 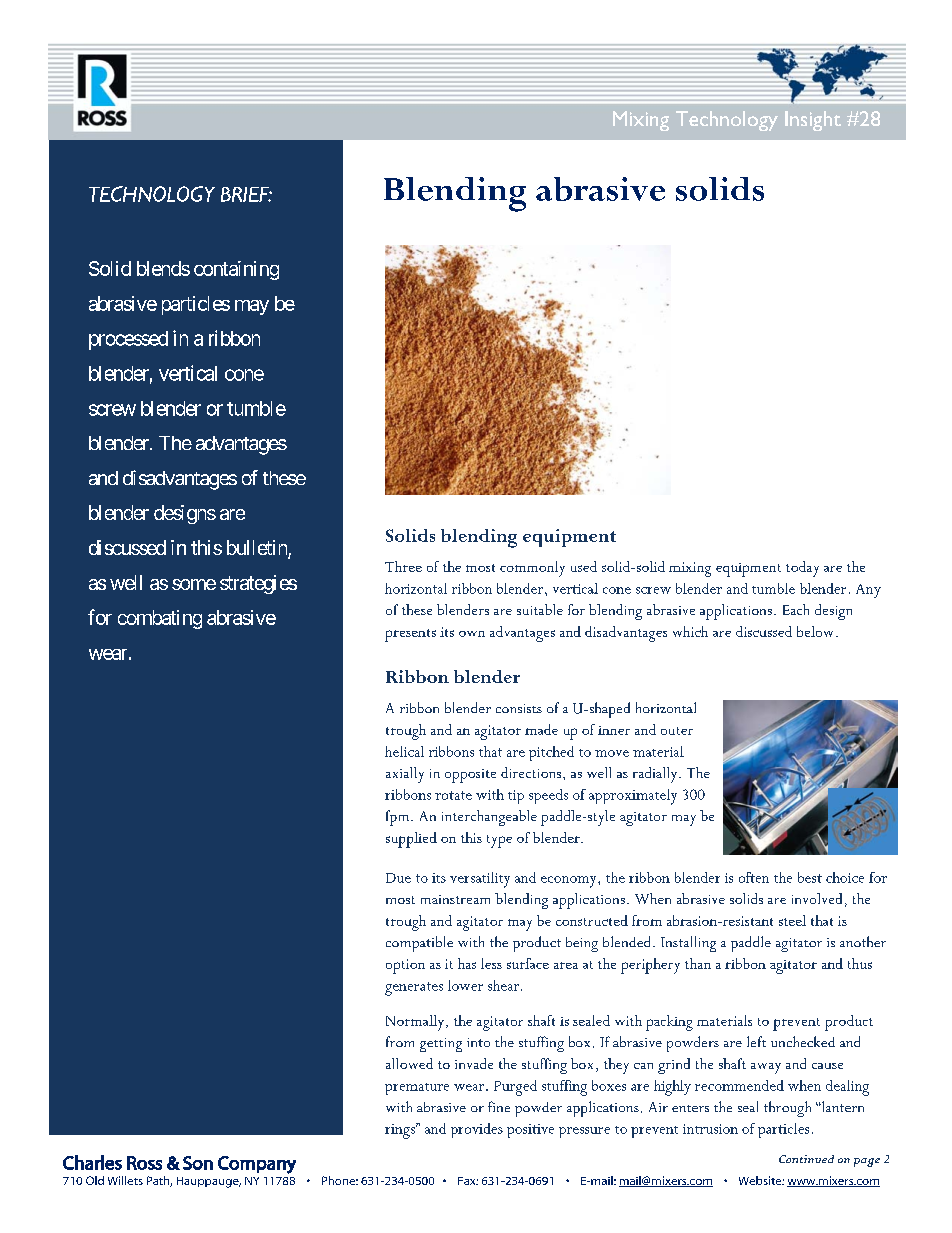 I want to click on Each, so click(x=796, y=609).
